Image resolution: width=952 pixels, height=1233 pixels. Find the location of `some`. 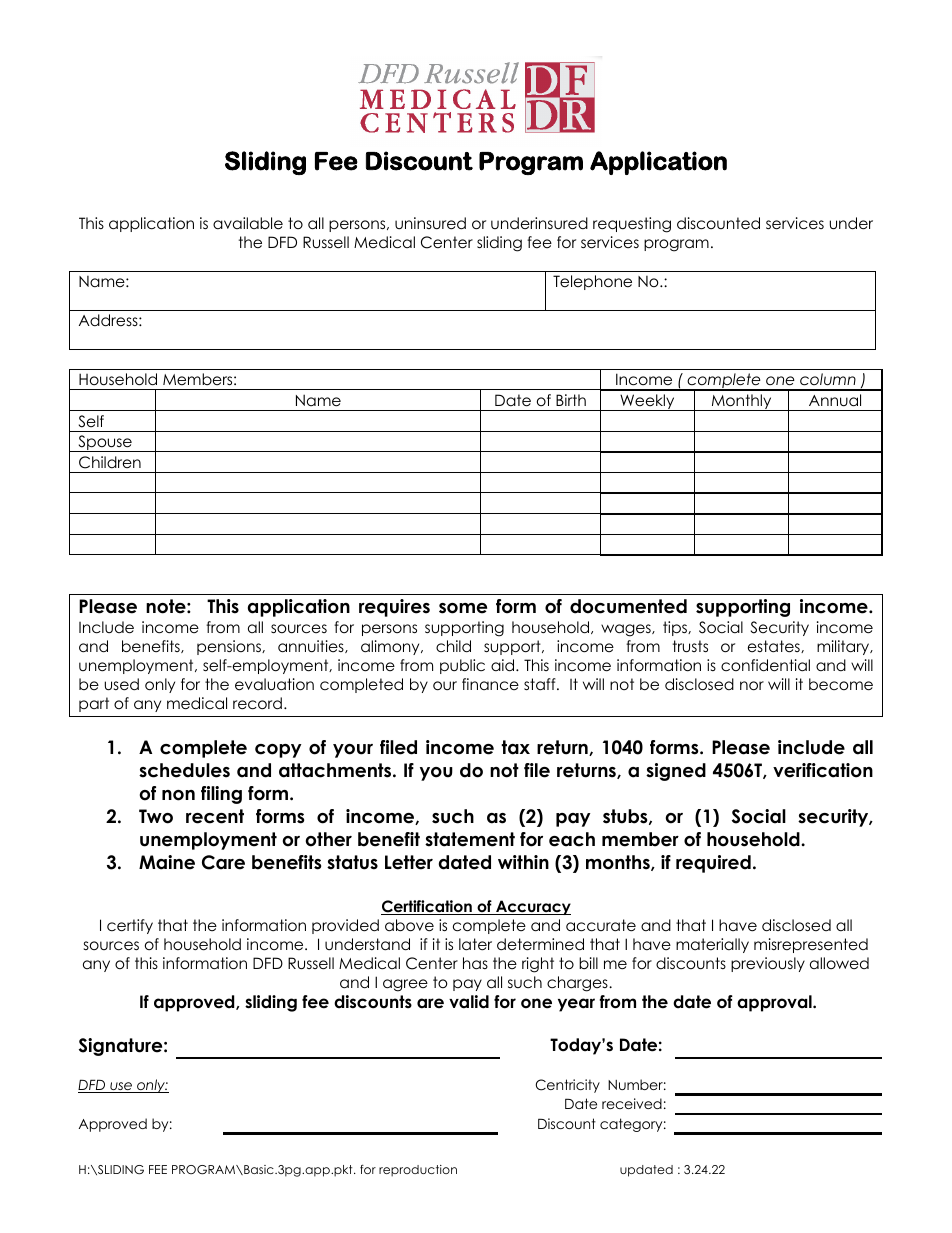

some is located at coordinates (463, 608).
